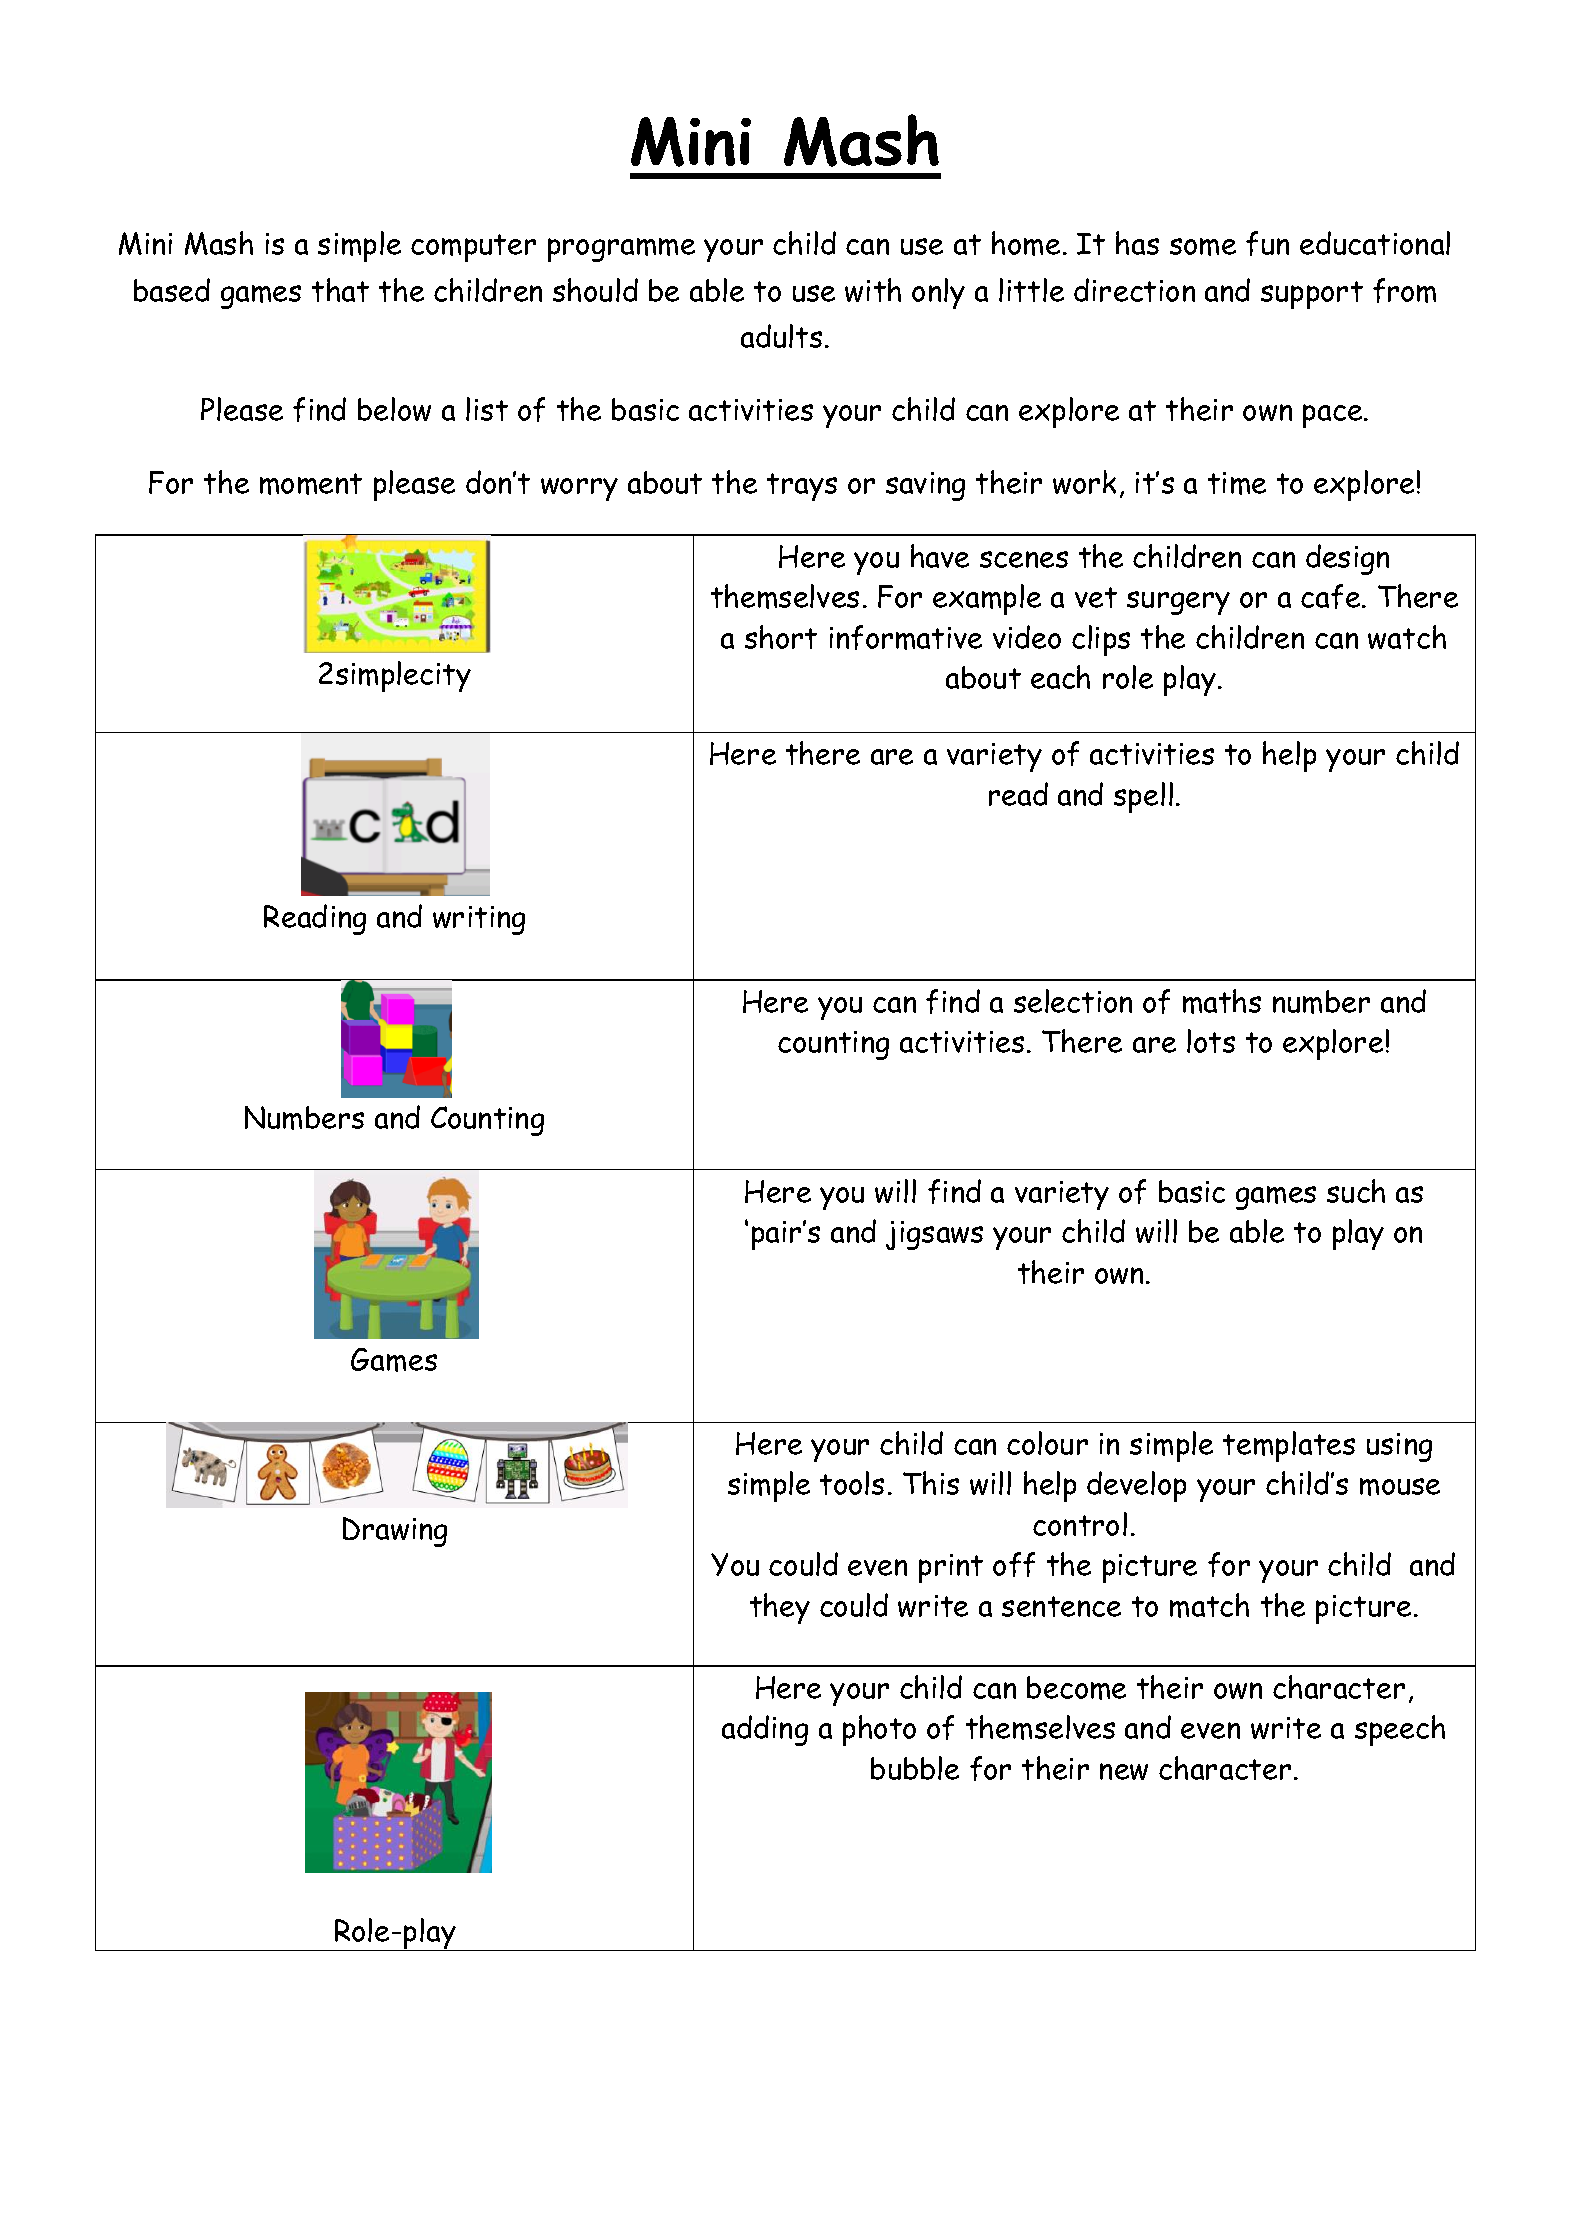  I want to click on such, so click(1356, 1191).
